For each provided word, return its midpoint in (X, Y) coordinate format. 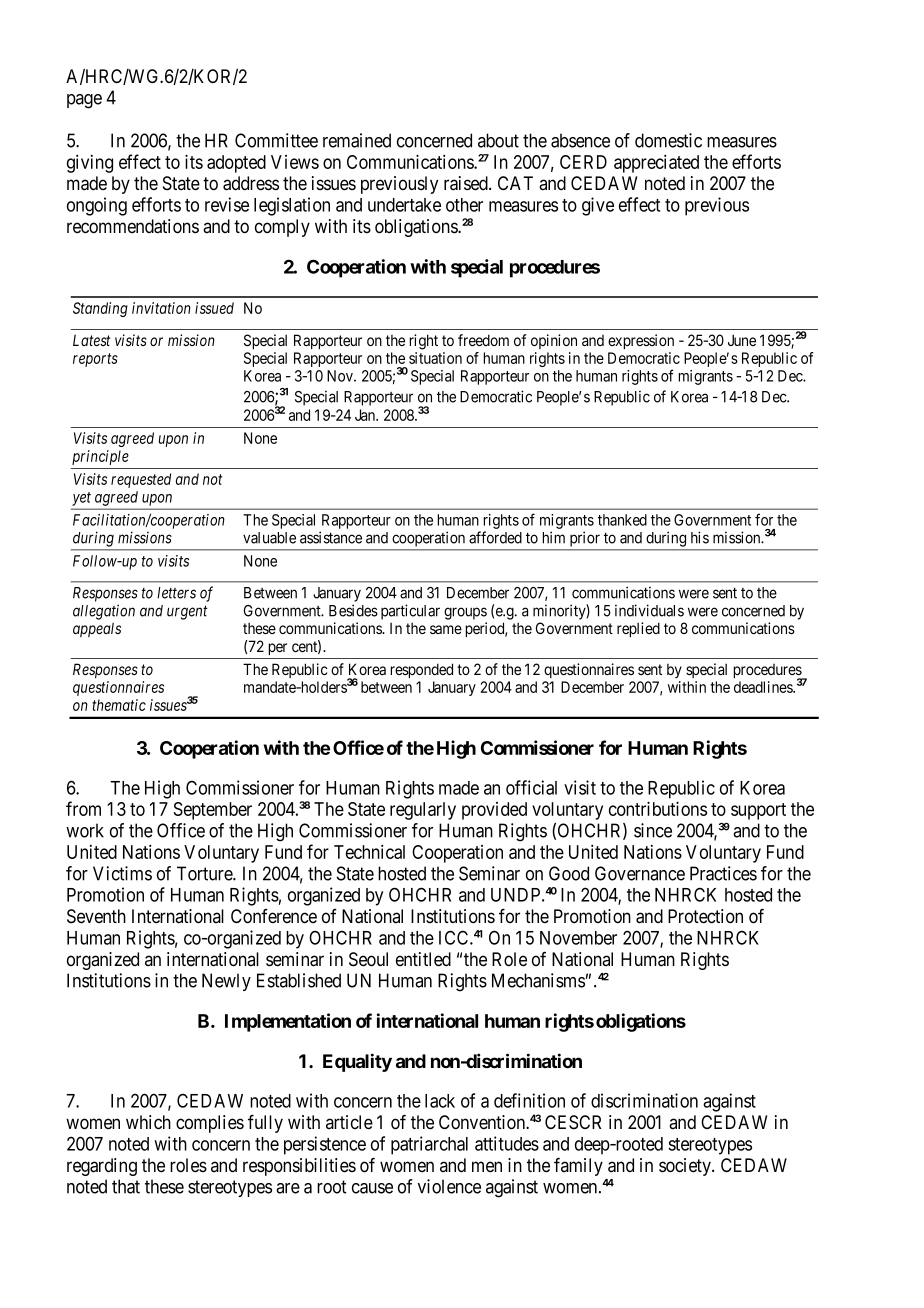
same (446, 629)
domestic (668, 140)
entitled (423, 959)
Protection (705, 916)
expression (641, 341)
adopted (236, 164)
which (148, 1122)
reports (95, 360)
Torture (205, 873)
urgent (187, 612)
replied (638, 629)
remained (357, 140)
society (686, 1167)
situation (435, 358)
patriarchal (429, 1145)
